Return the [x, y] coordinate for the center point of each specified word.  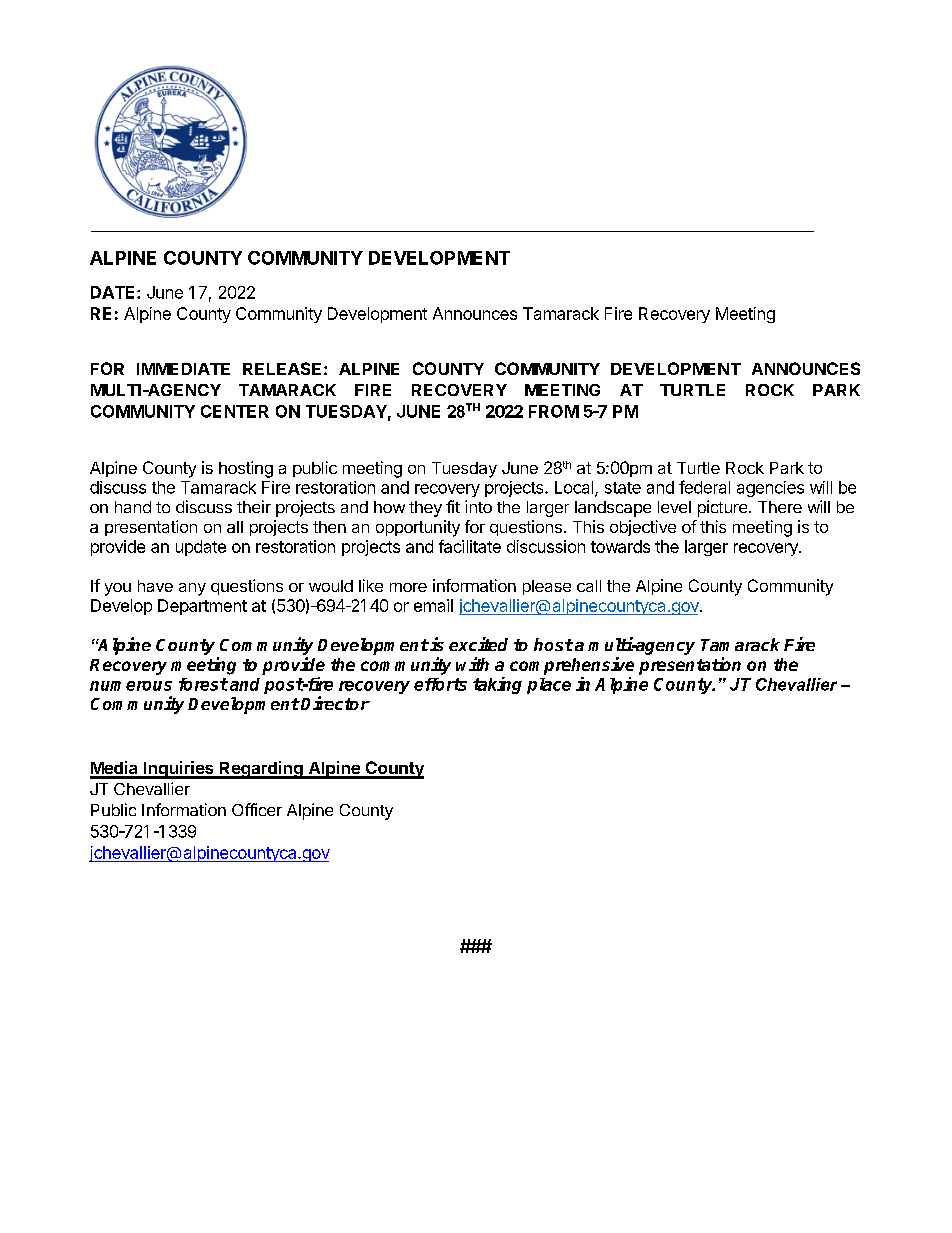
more [408, 587]
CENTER [235, 411]
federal [704, 487]
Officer [257, 809]
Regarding [261, 770]
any [192, 589]
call [589, 586]
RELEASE [282, 368]
